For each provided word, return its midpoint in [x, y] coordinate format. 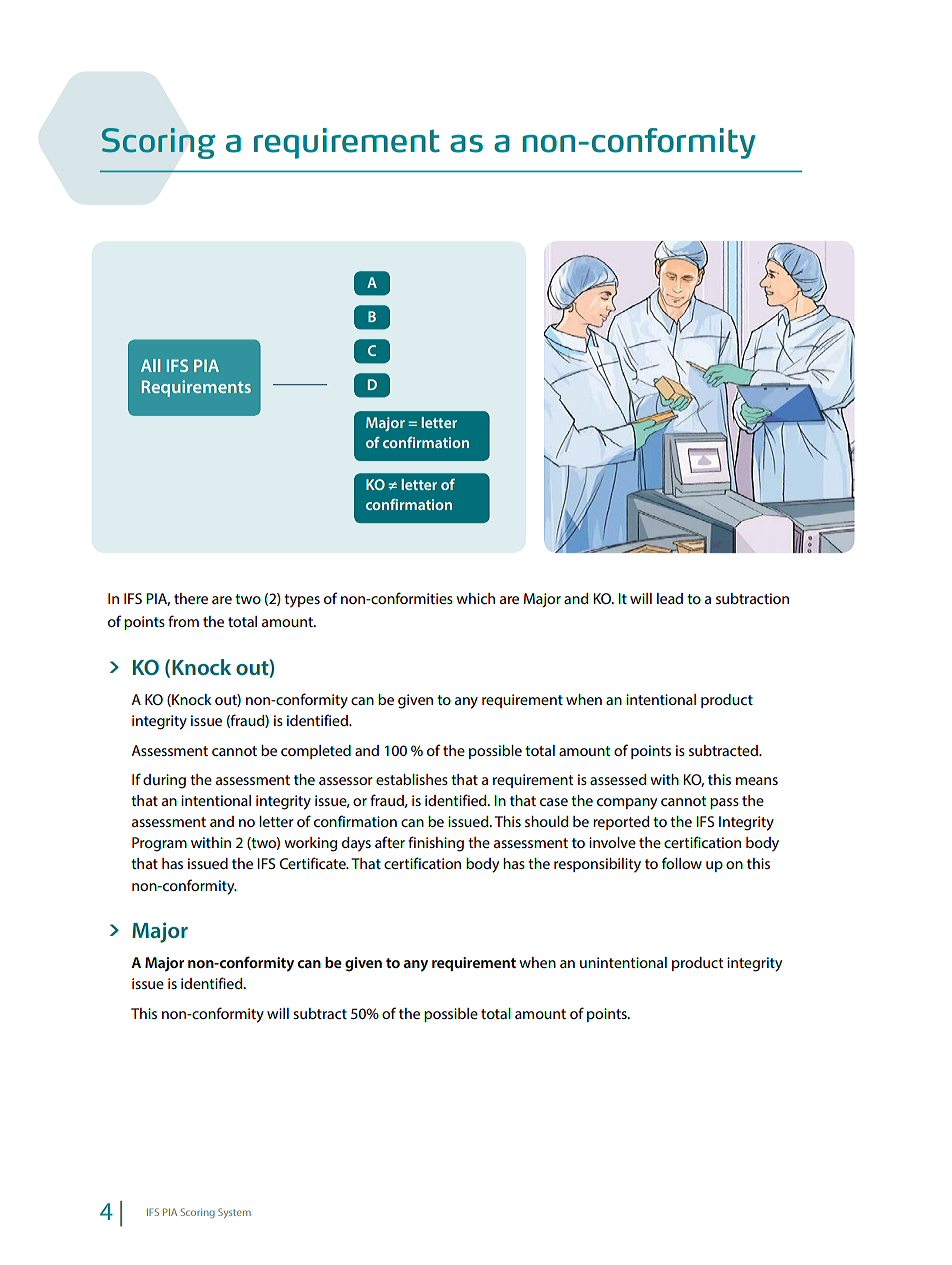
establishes [412, 779]
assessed [618, 779]
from [183, 621]
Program [159, 844]
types [302, 601]
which [475, 598]
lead [670, 598]
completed [316, 752]
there [191, 598]
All [150, 365]
